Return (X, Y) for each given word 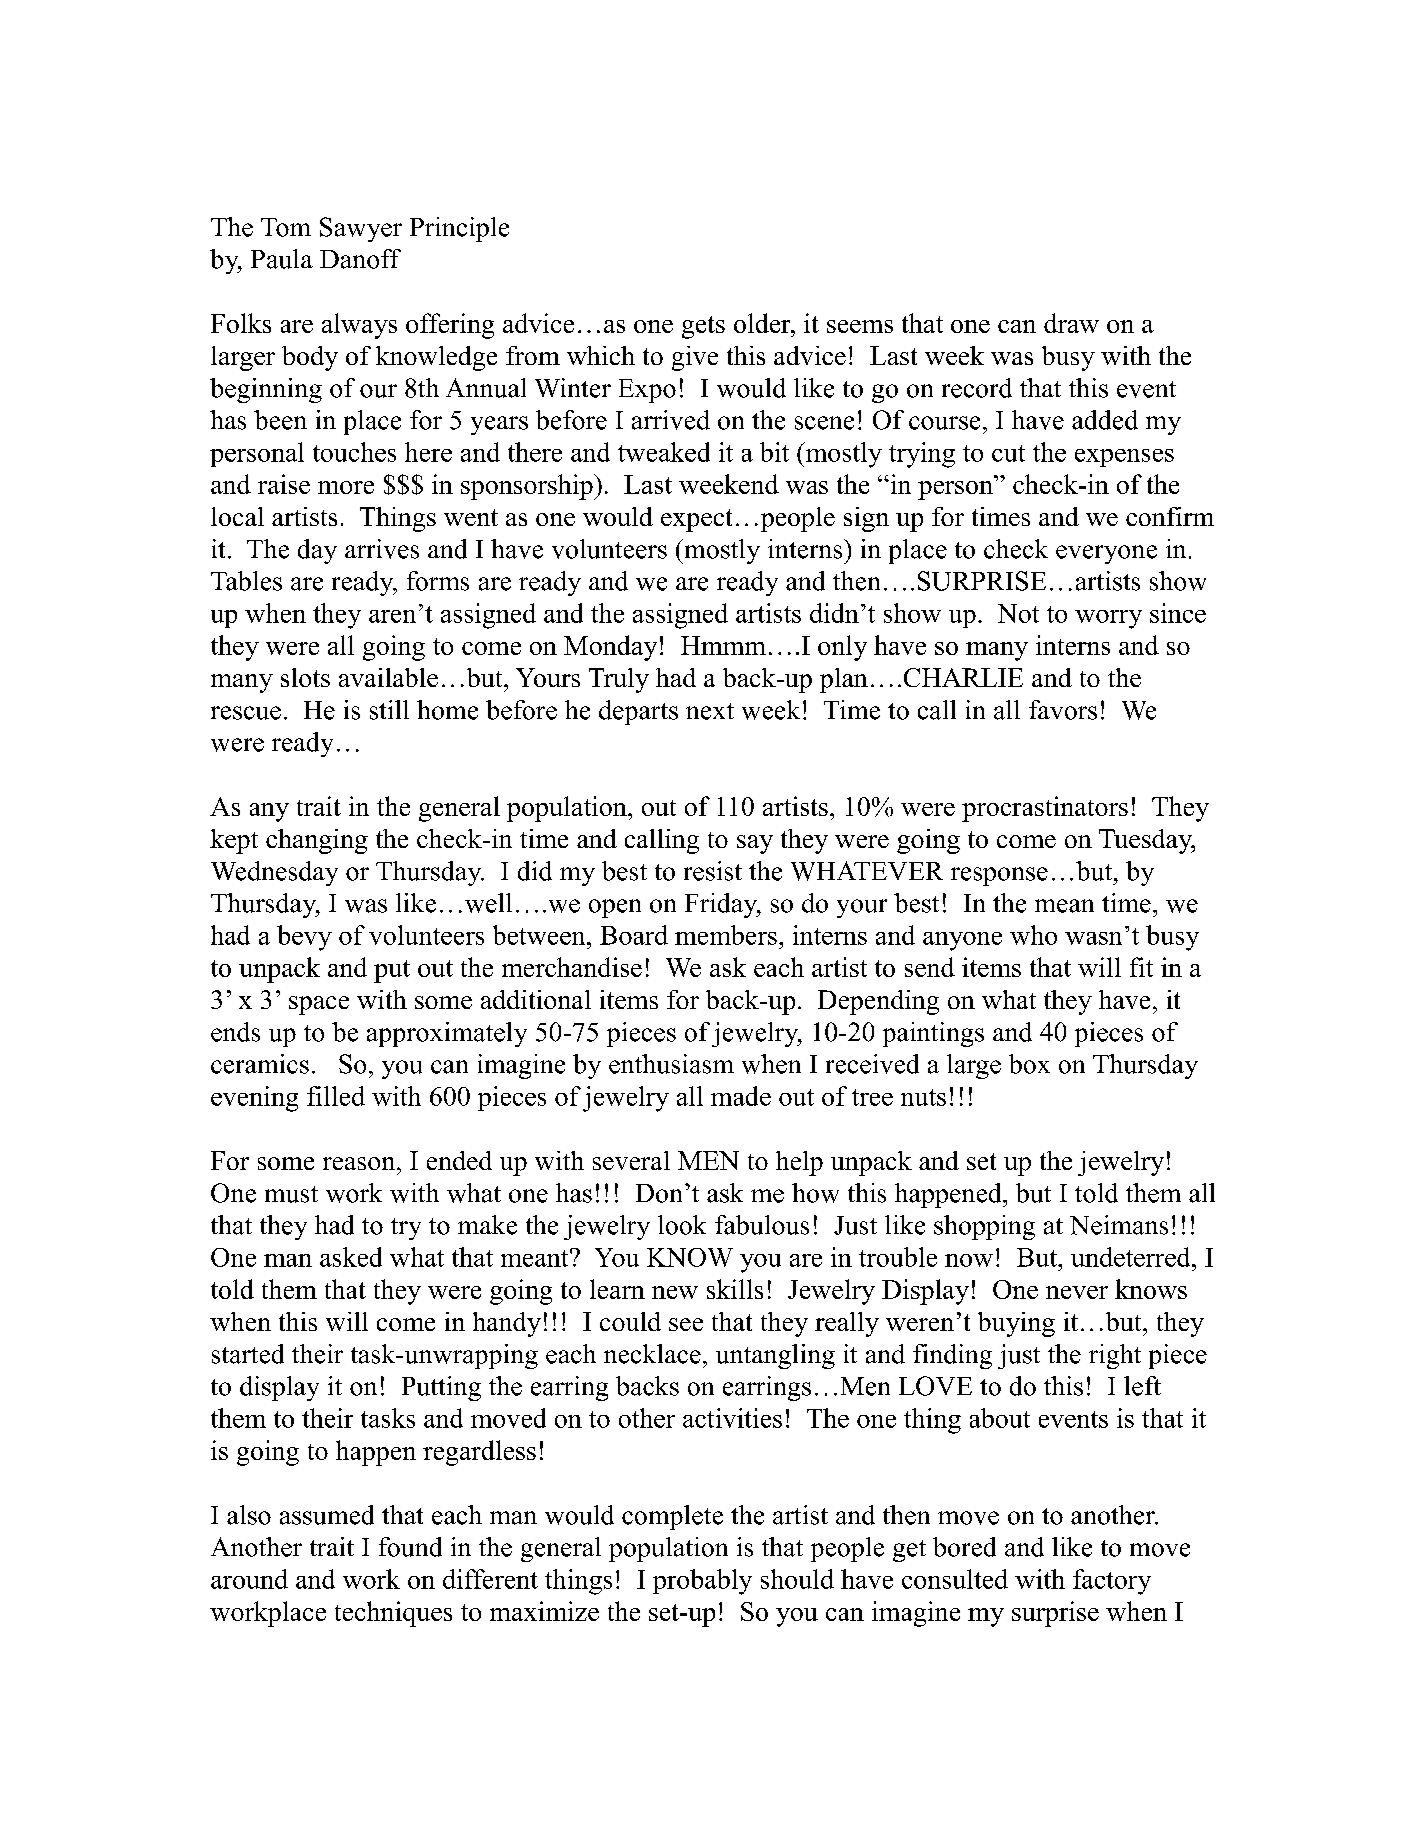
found (410, 1547)
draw (1071, 323)
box (1029, 1064)
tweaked (664, 452)
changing (317, 841)
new (675, 1292)
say (755, 844)
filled (336, 1096)
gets (703, 327)
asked (351, 1257)
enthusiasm (671, 1064)
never (1077, 1292)
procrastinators (1045, 809)
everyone (1106, 554)
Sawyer (361, 229)
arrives (382, 549)
